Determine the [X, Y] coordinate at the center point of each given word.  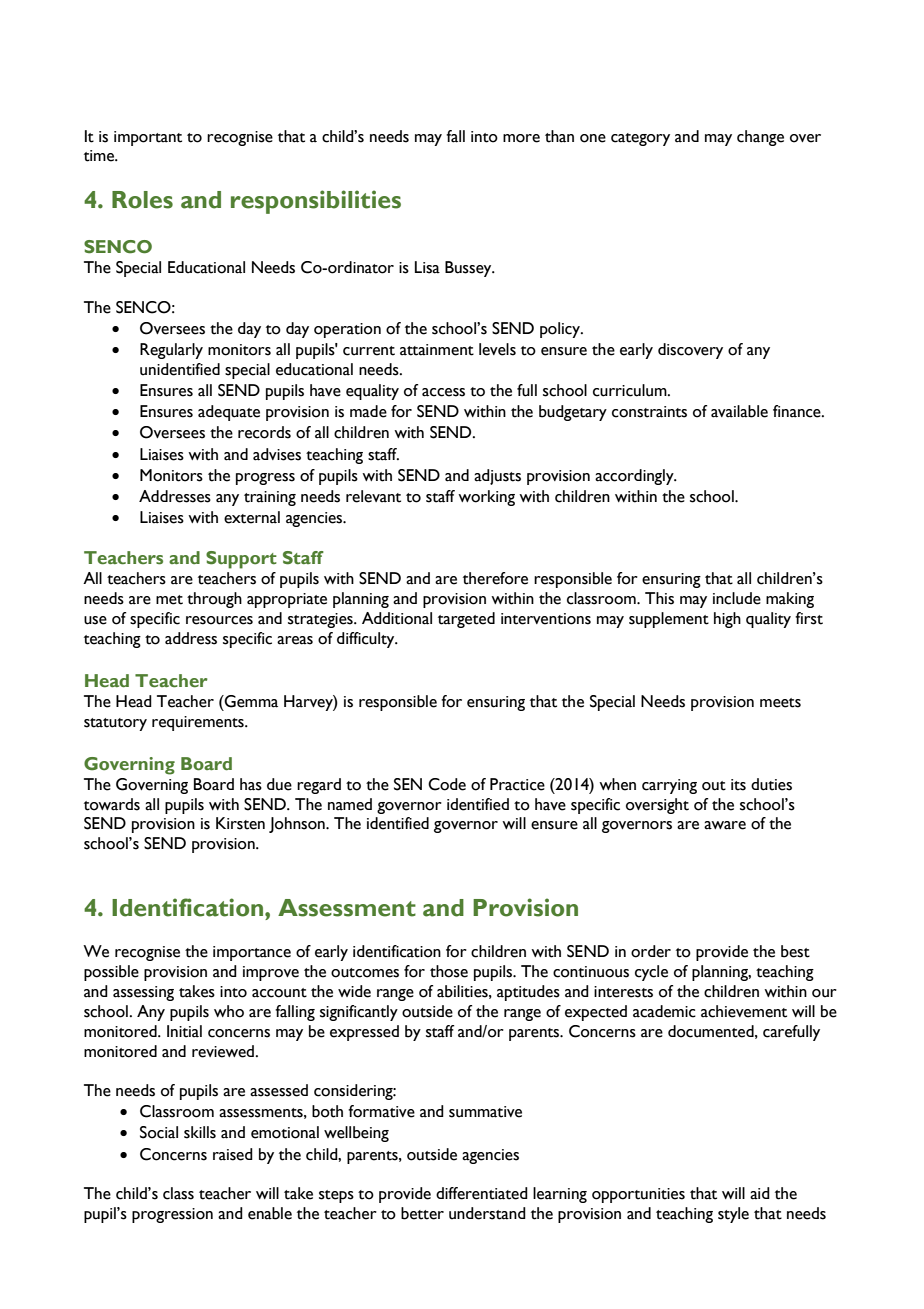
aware [725, 825]
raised [233, 1154]
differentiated [482, 1193]
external [252, 517]
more [521, 138]
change [760, 138]
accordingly [635, 477]
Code [447, 784]
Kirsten [240, 823]
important [148, 138]
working [486, 498]
